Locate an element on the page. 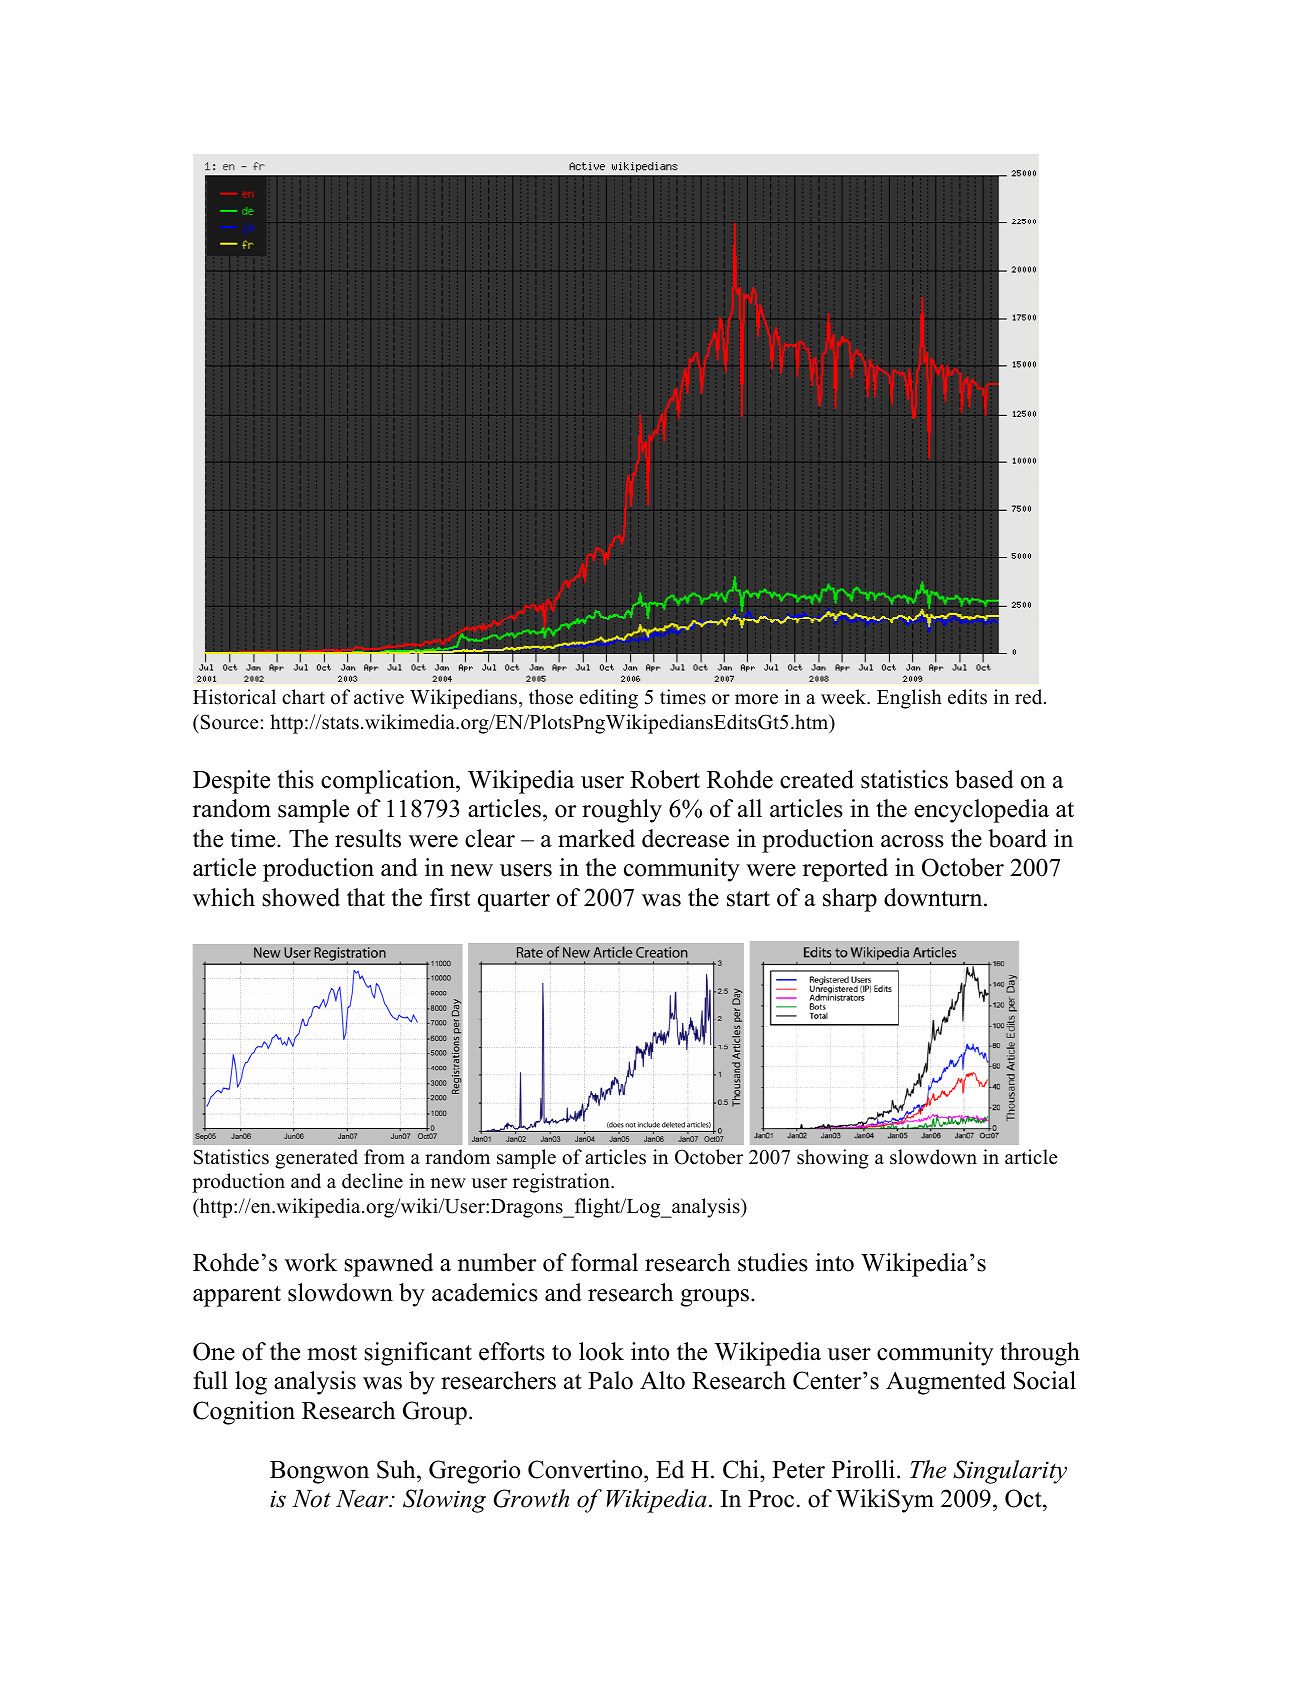 The width and height of the image is (1309, 1695). registration is located at coordinates (562, 1183).
